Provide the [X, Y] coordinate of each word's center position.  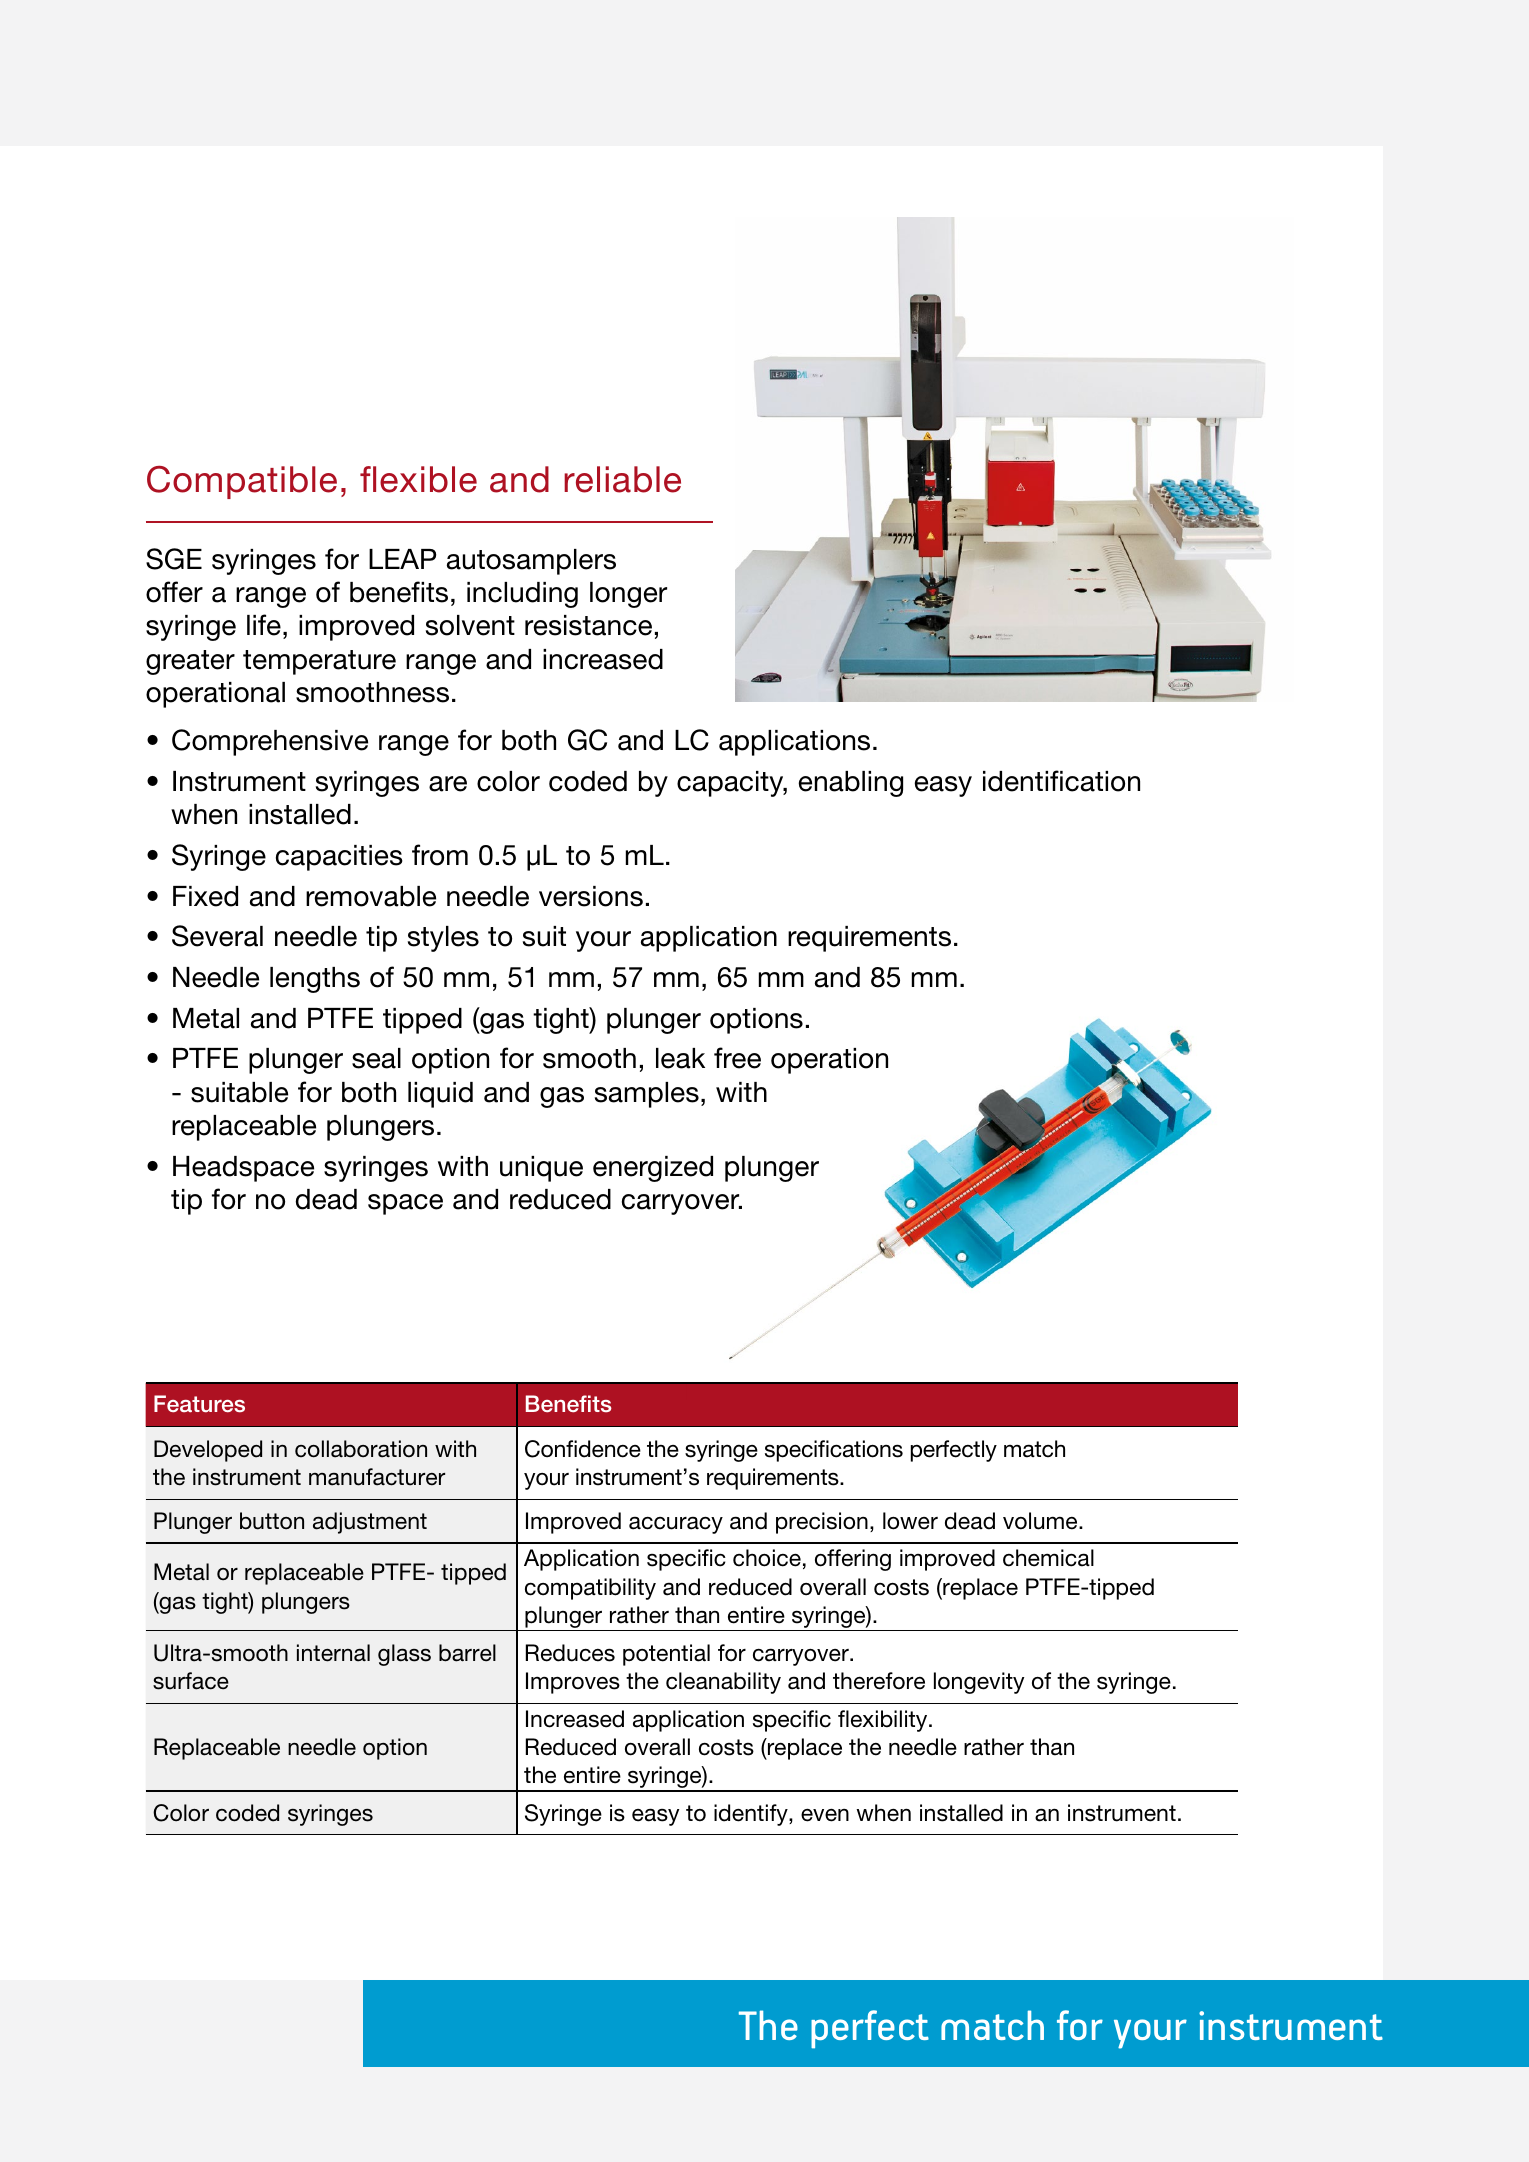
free [737, 1058]
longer [628, 595]
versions [591, 896]
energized [653, 1169]
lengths [315, 980]
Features [199, 1404]
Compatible [242, 482]
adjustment [370, 1523]
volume [1041, 1521]
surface [191, 1681]
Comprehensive [270, 742]
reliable [622, 479]
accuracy [676, 1525]
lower [910, 1521]
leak [680, 1058]
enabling [850, 784]
